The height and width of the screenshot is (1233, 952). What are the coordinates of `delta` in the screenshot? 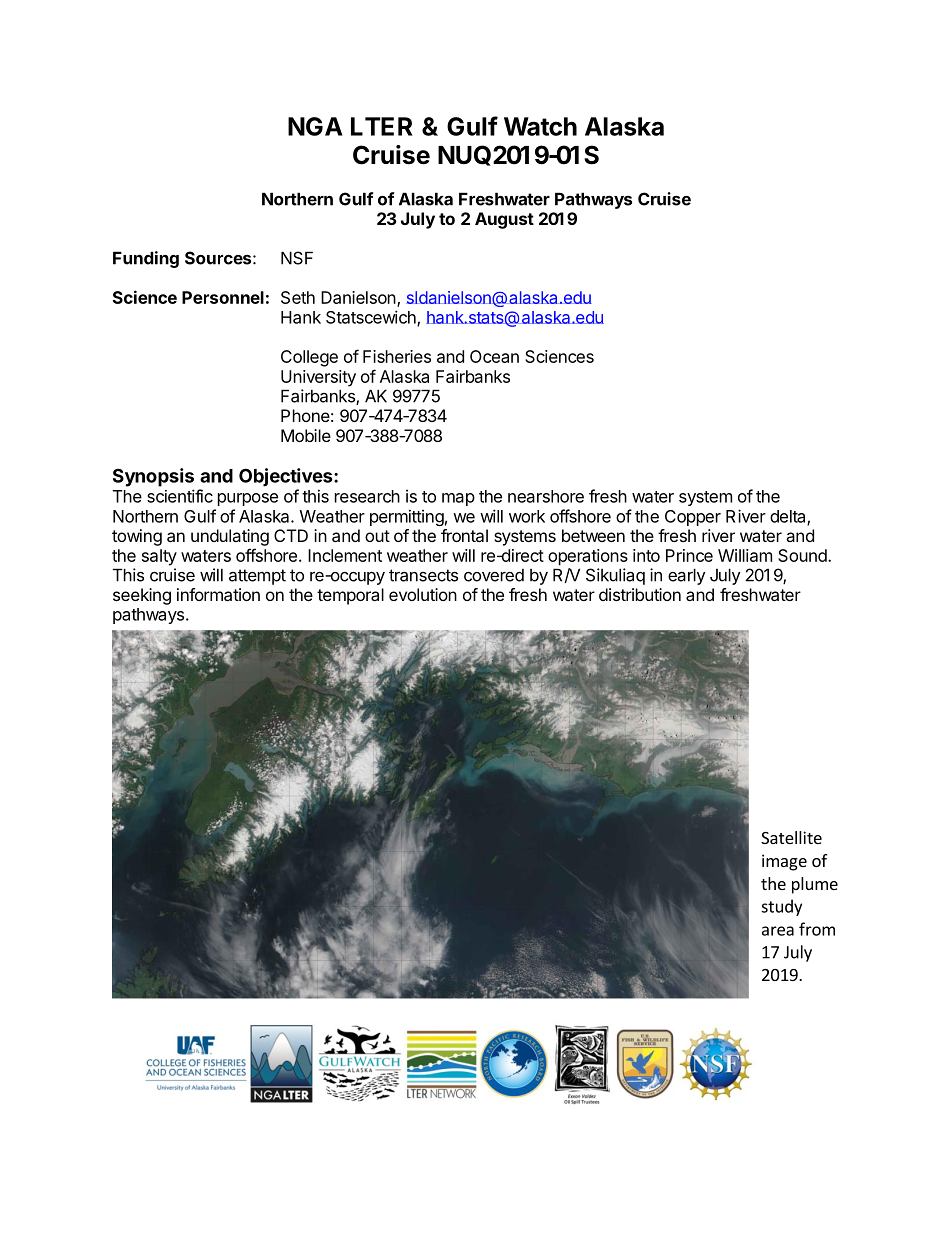 It's located at (789, 517).
